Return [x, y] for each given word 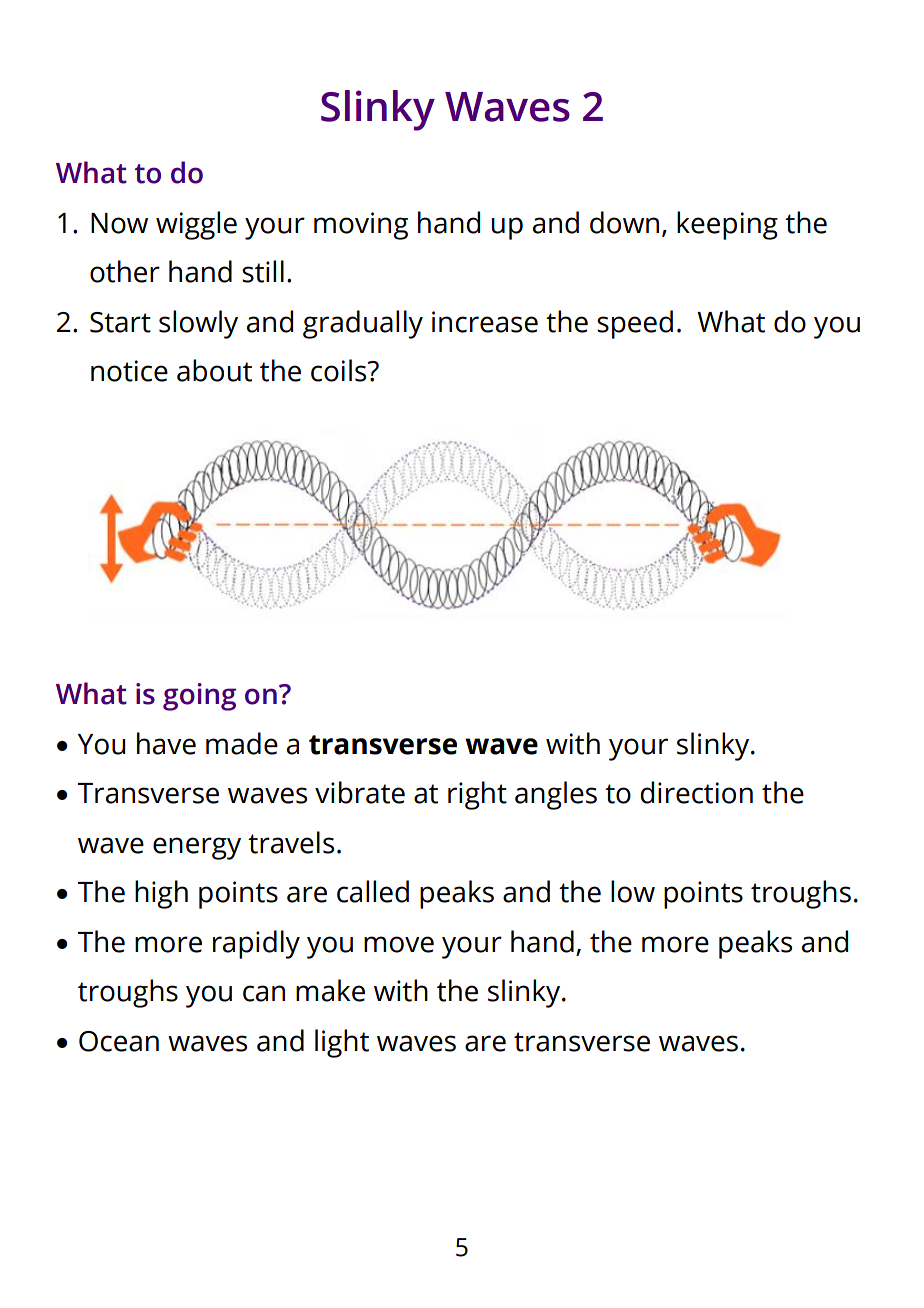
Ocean [119, 1041]
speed [635, 324]
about [214, 370]
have [166, 743]
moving [361, 226]
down [624, 222]
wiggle [196, 225]
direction [696, 792]
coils [340, 370]
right [477, 795]
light [342, 1043]
